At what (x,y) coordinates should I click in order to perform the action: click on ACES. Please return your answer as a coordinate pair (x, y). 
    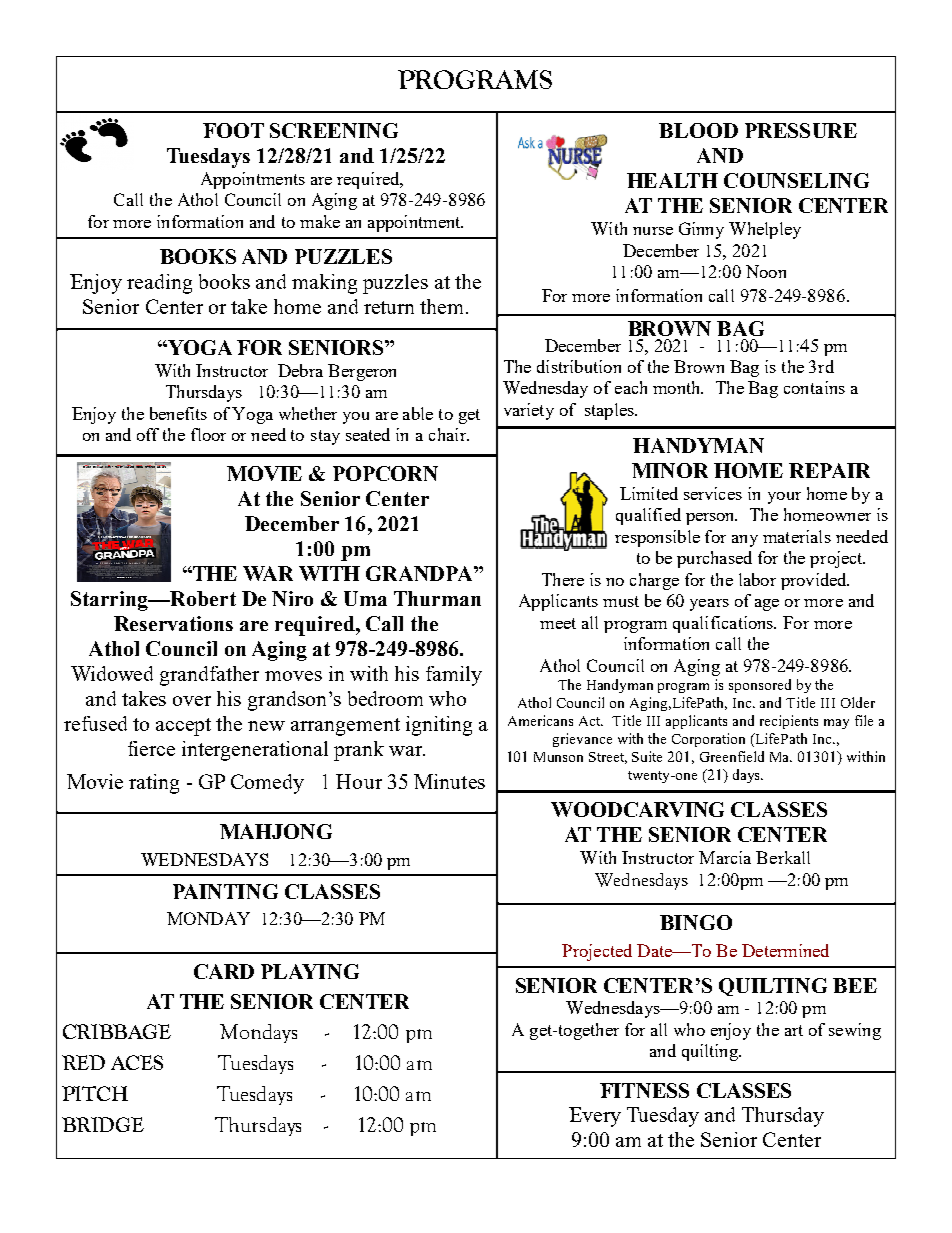
    Looking at the image, I should click on (137, 1062).
